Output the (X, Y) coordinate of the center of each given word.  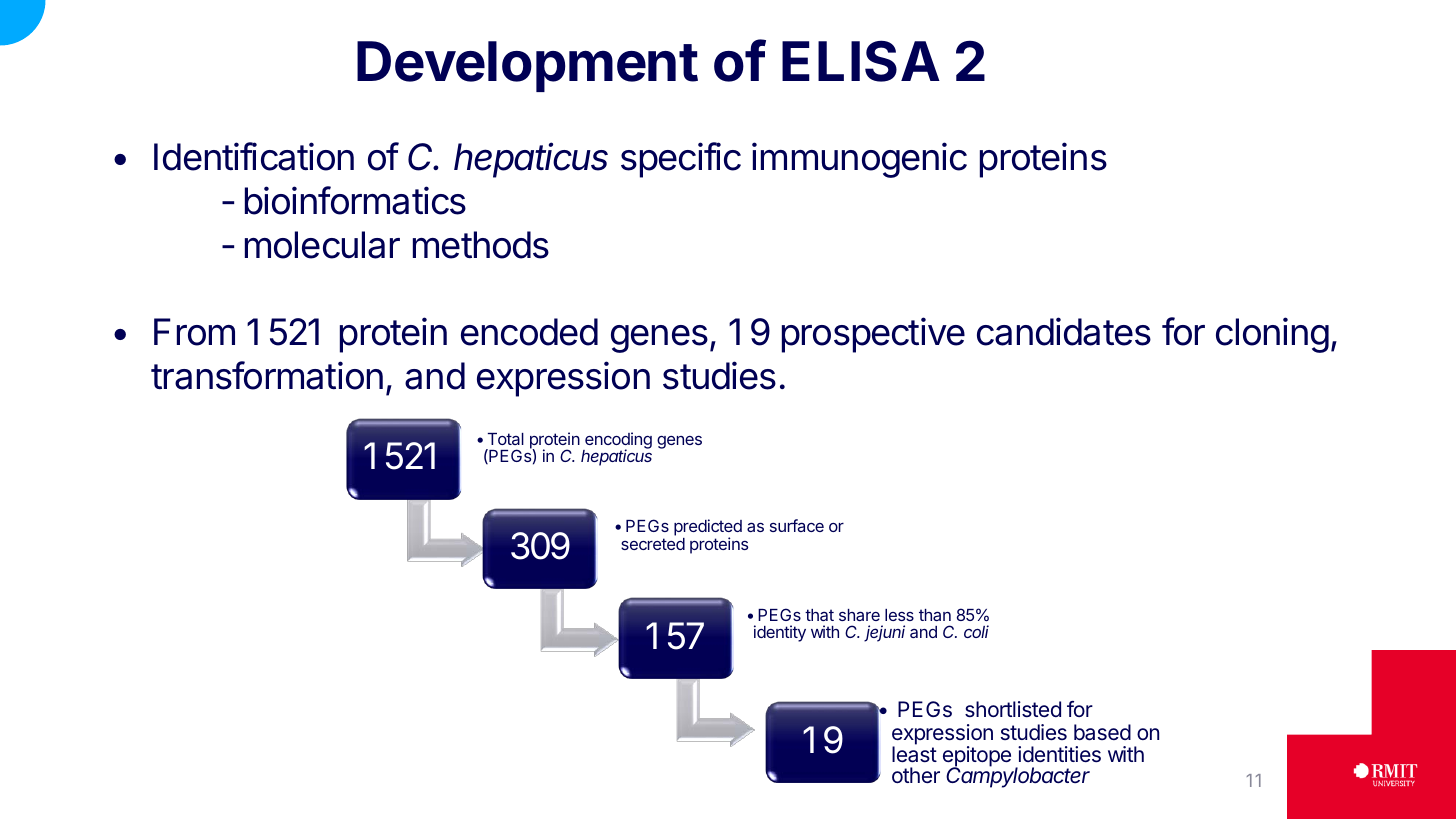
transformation (267, 375)
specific (681, 160)
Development (527, 66)
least (914, 753)
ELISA (861, 61)
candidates (1064, 331)
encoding (617, 442)
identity (780, 633)
